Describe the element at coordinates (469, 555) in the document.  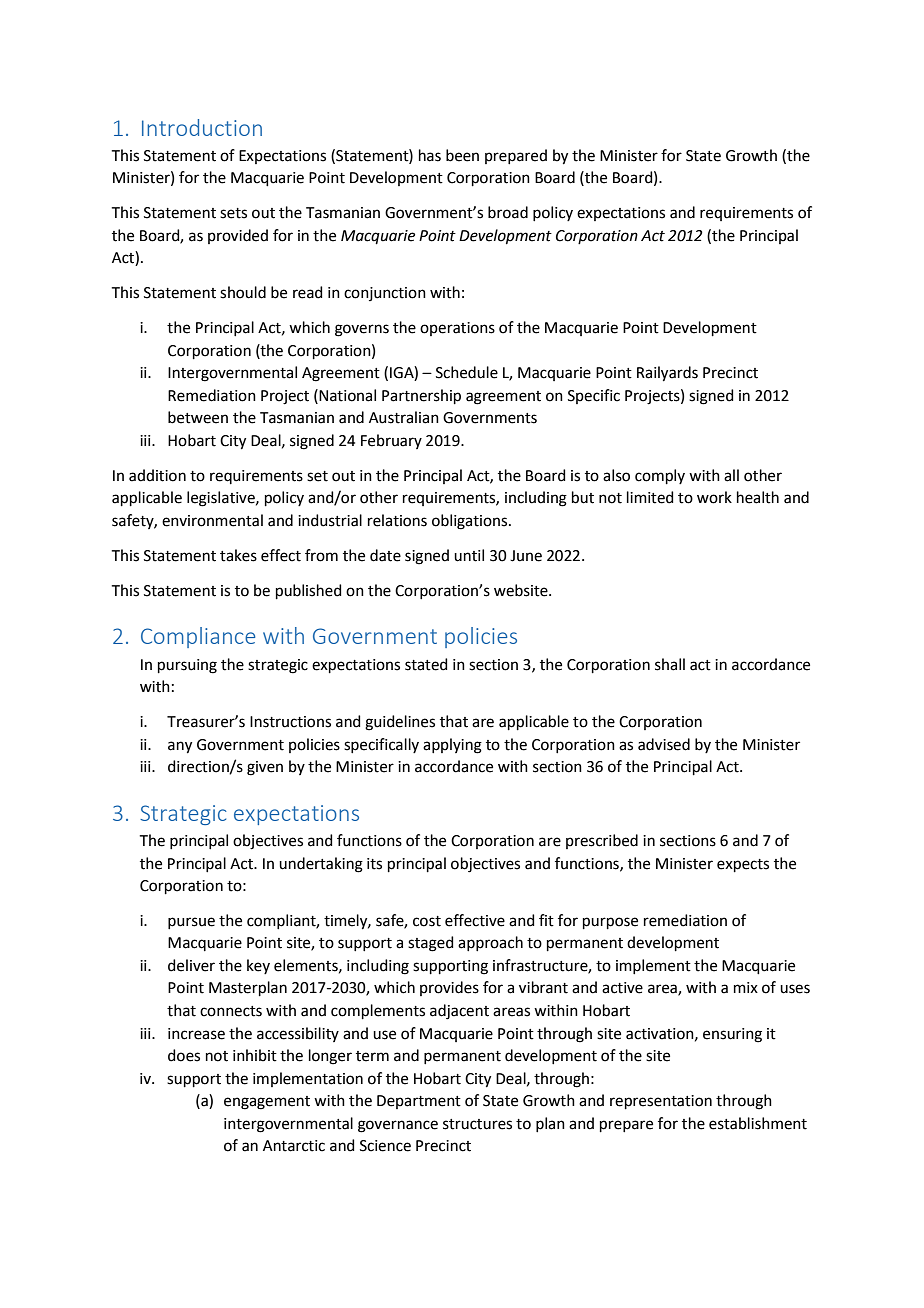
I see `until` at that location.
